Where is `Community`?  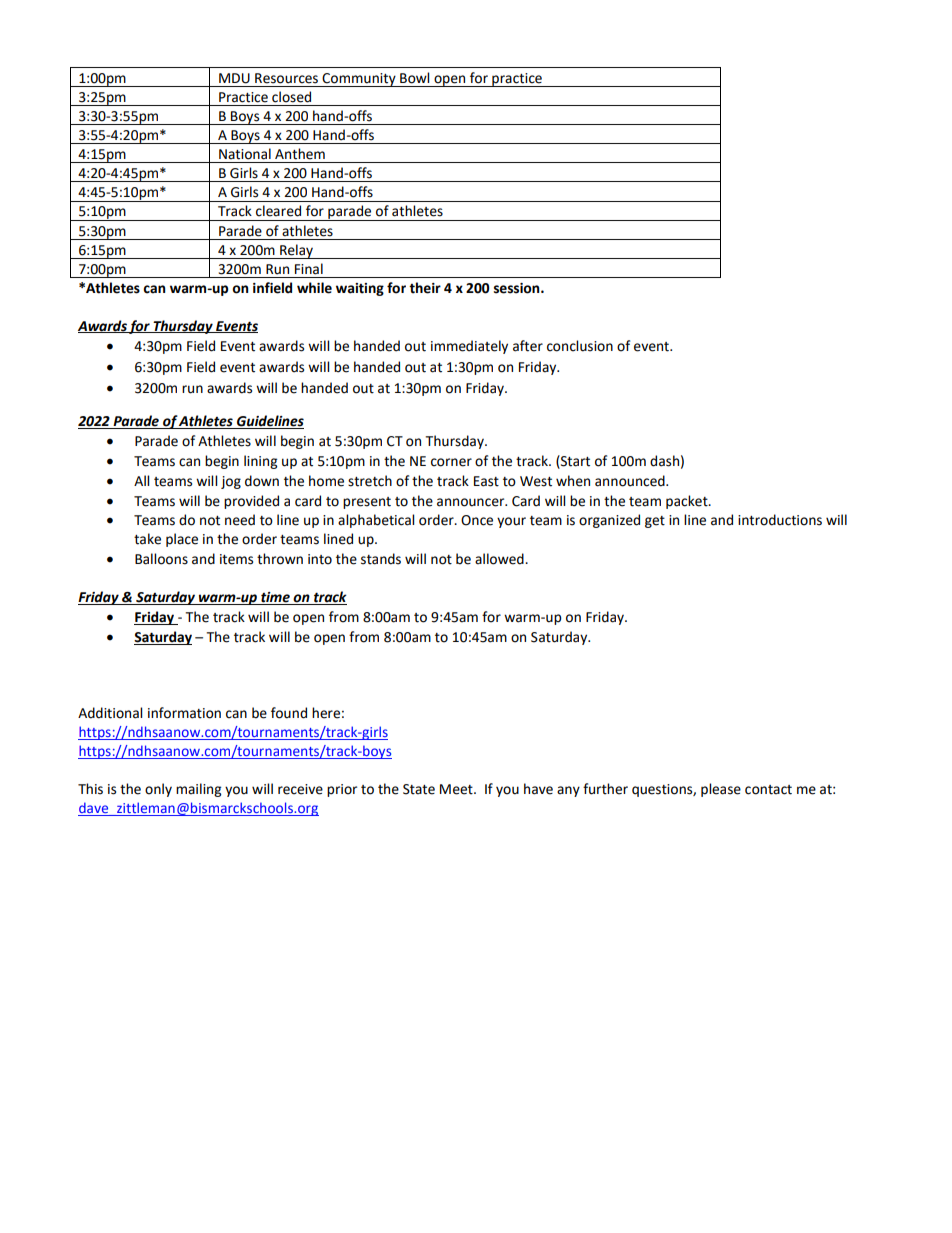
Community is located at coordinates (359, 80).
